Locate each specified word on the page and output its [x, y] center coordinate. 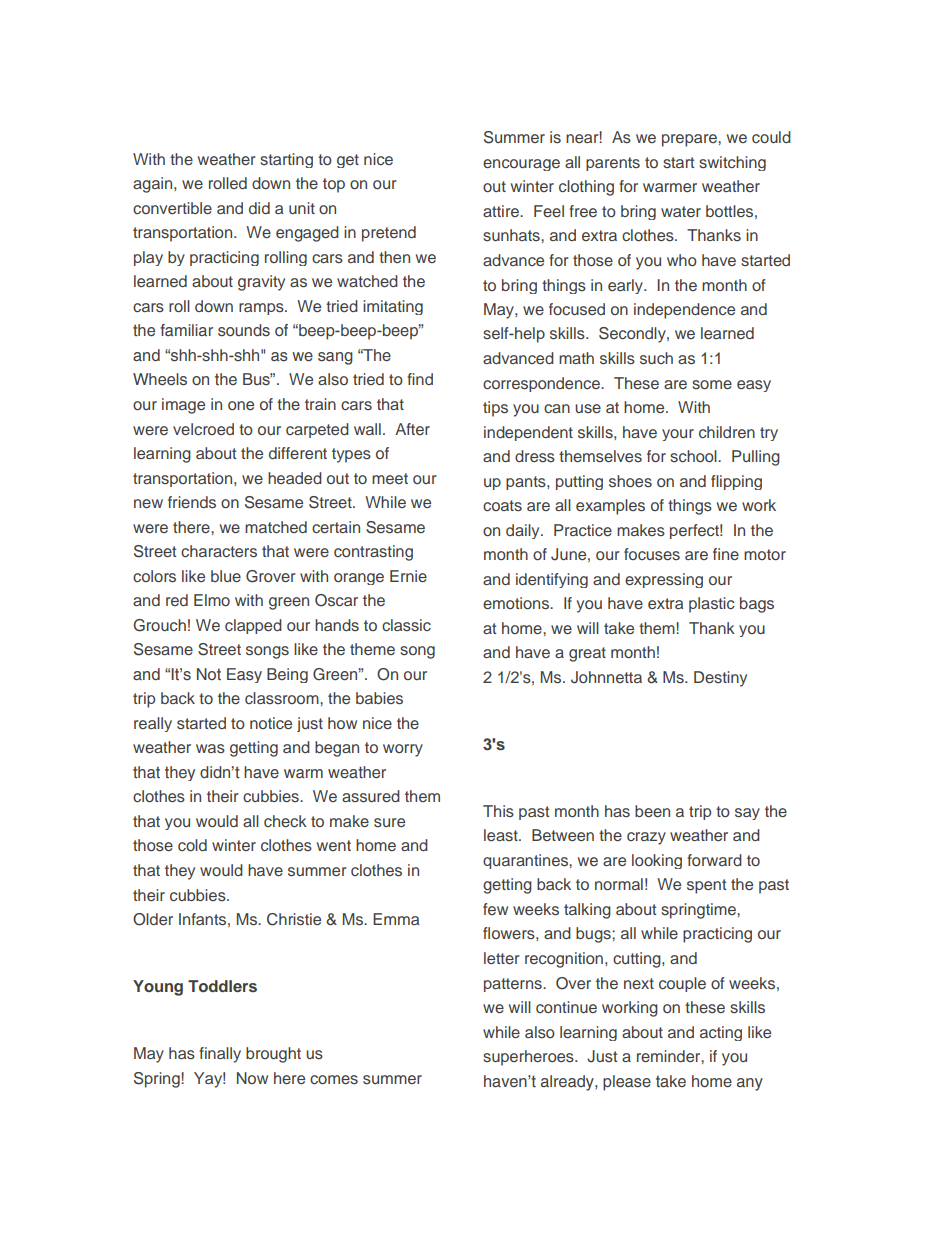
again [154, 185]
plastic [712, 605]
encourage [521, 165]
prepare [690, 140]
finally [220, 1055]
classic [406, 625]
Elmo [212, 600]
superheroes [529, 1058]
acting [721, 1033]
